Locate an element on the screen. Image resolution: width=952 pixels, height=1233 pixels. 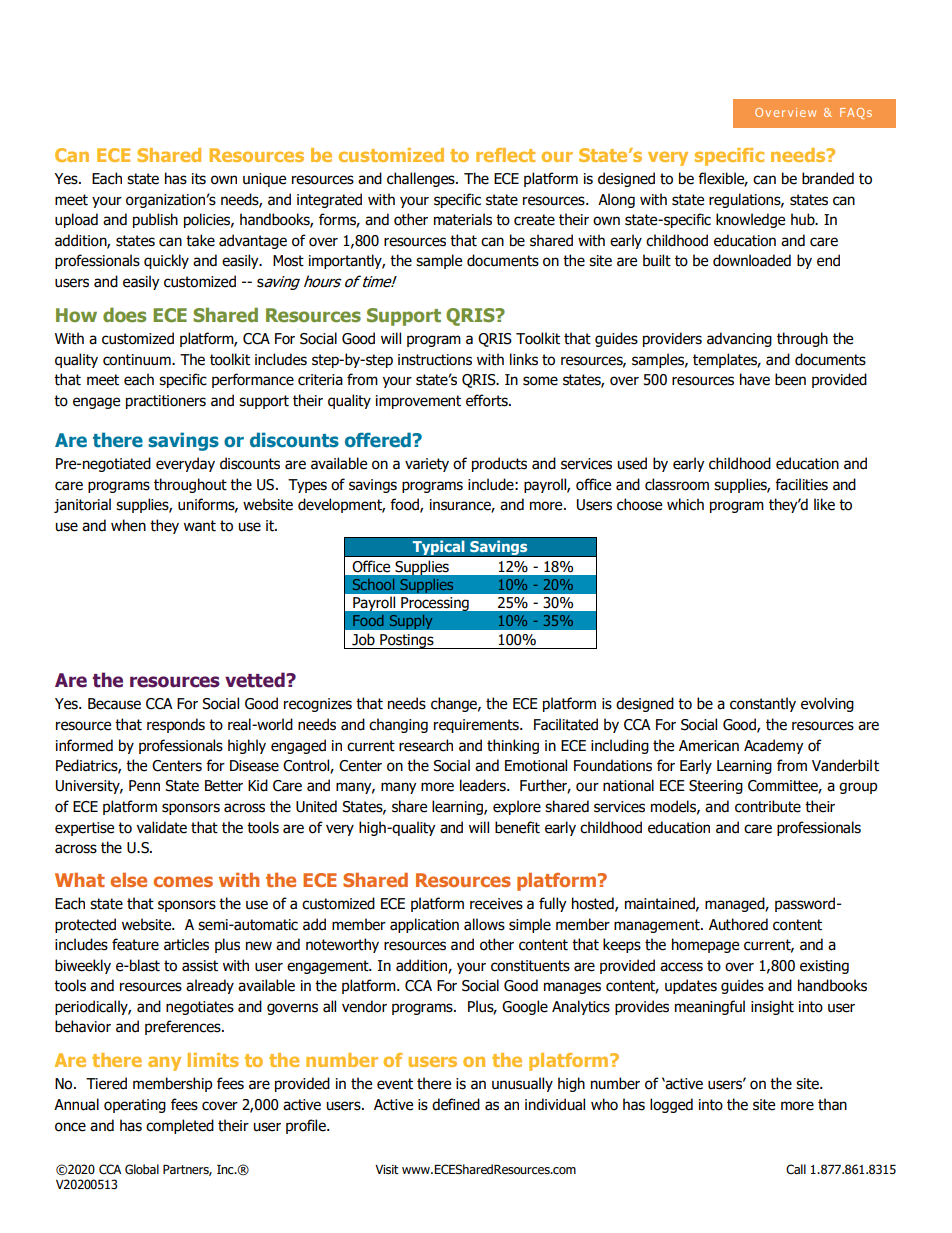
challenges is located at coordinates (422, 179).
